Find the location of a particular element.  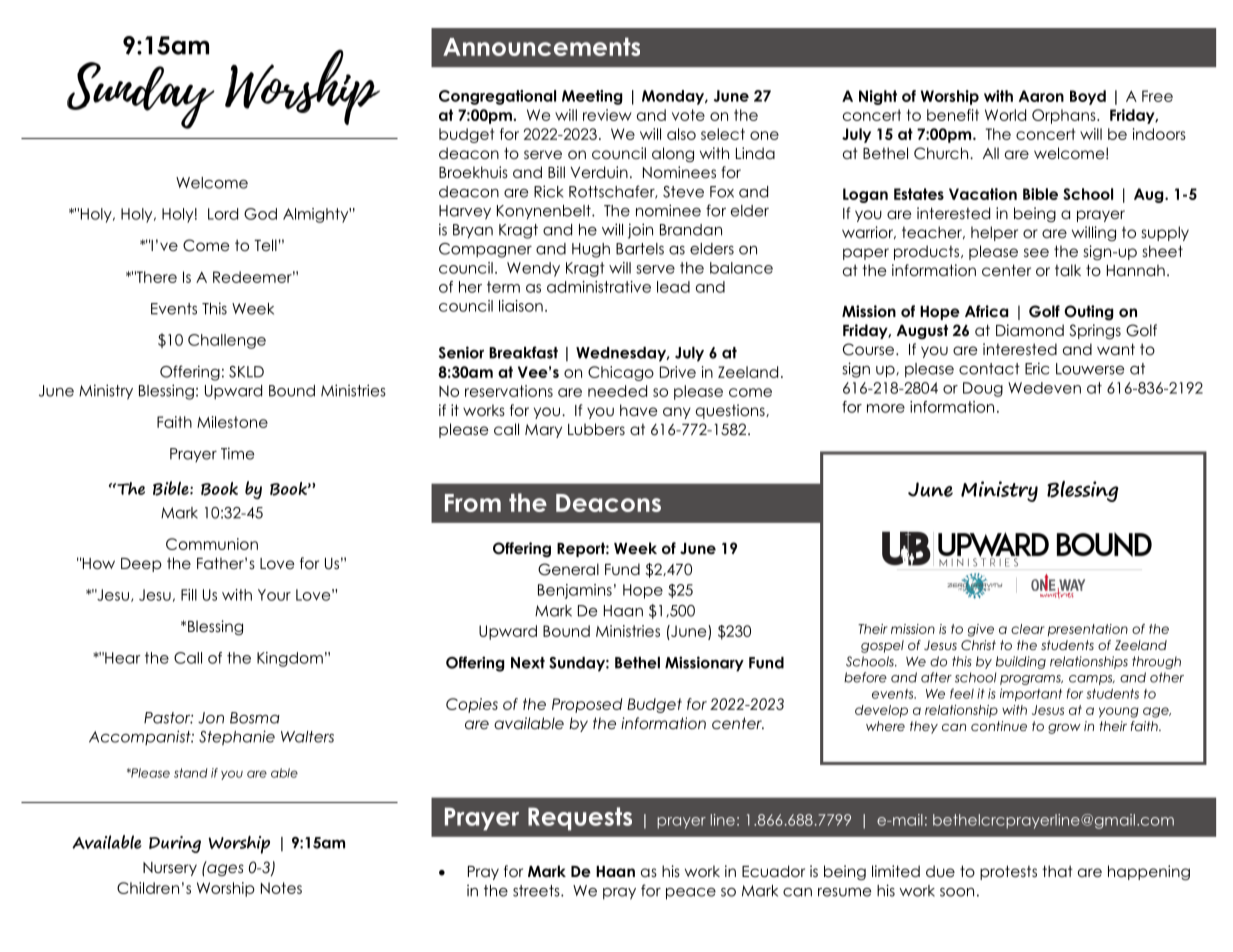

peace is located at coordinates (691, 894).
